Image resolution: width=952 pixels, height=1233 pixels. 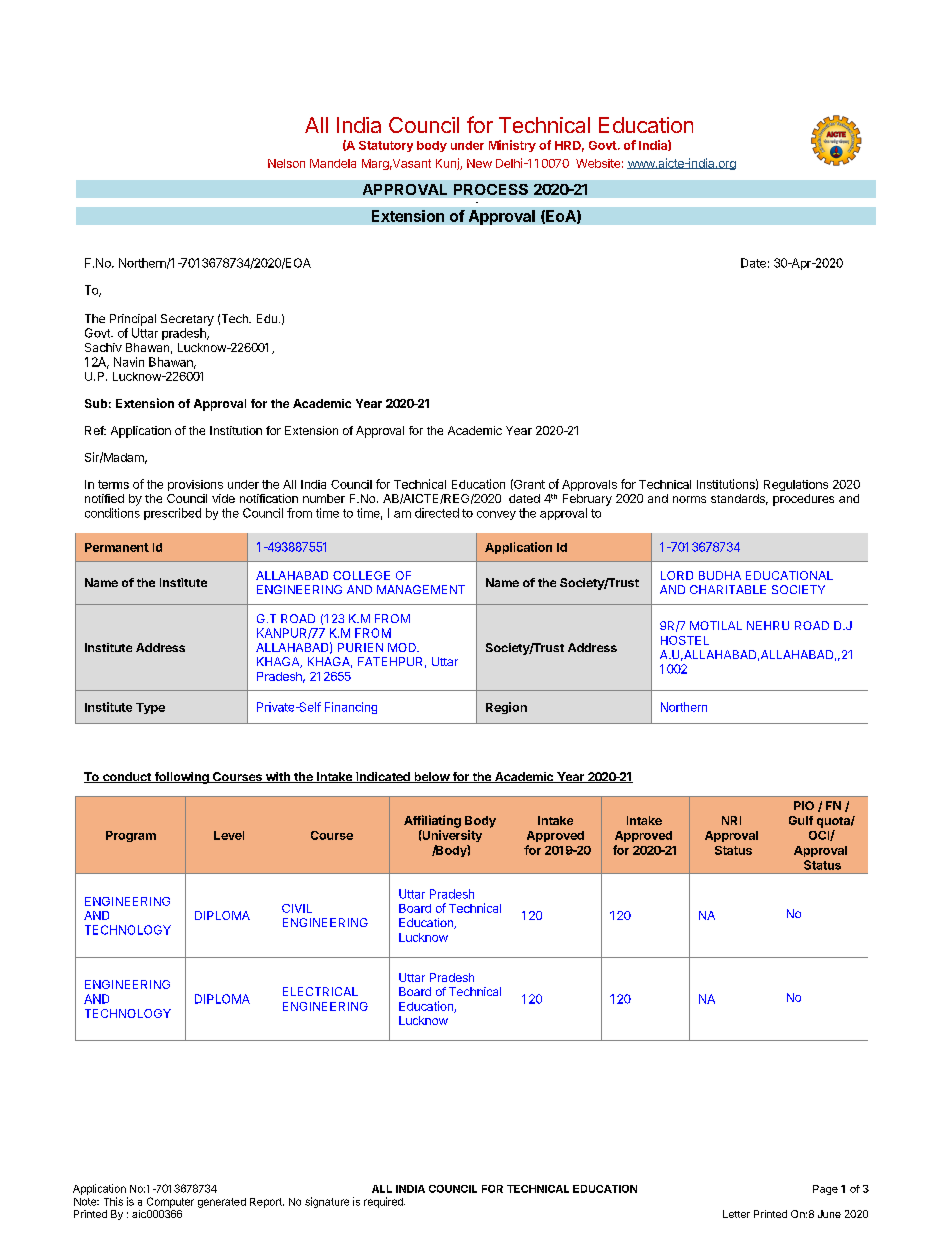 What do you see at coordinates (286, 163) in the screenshot?
I see `Nelson` at bounding box center [286, 163].
